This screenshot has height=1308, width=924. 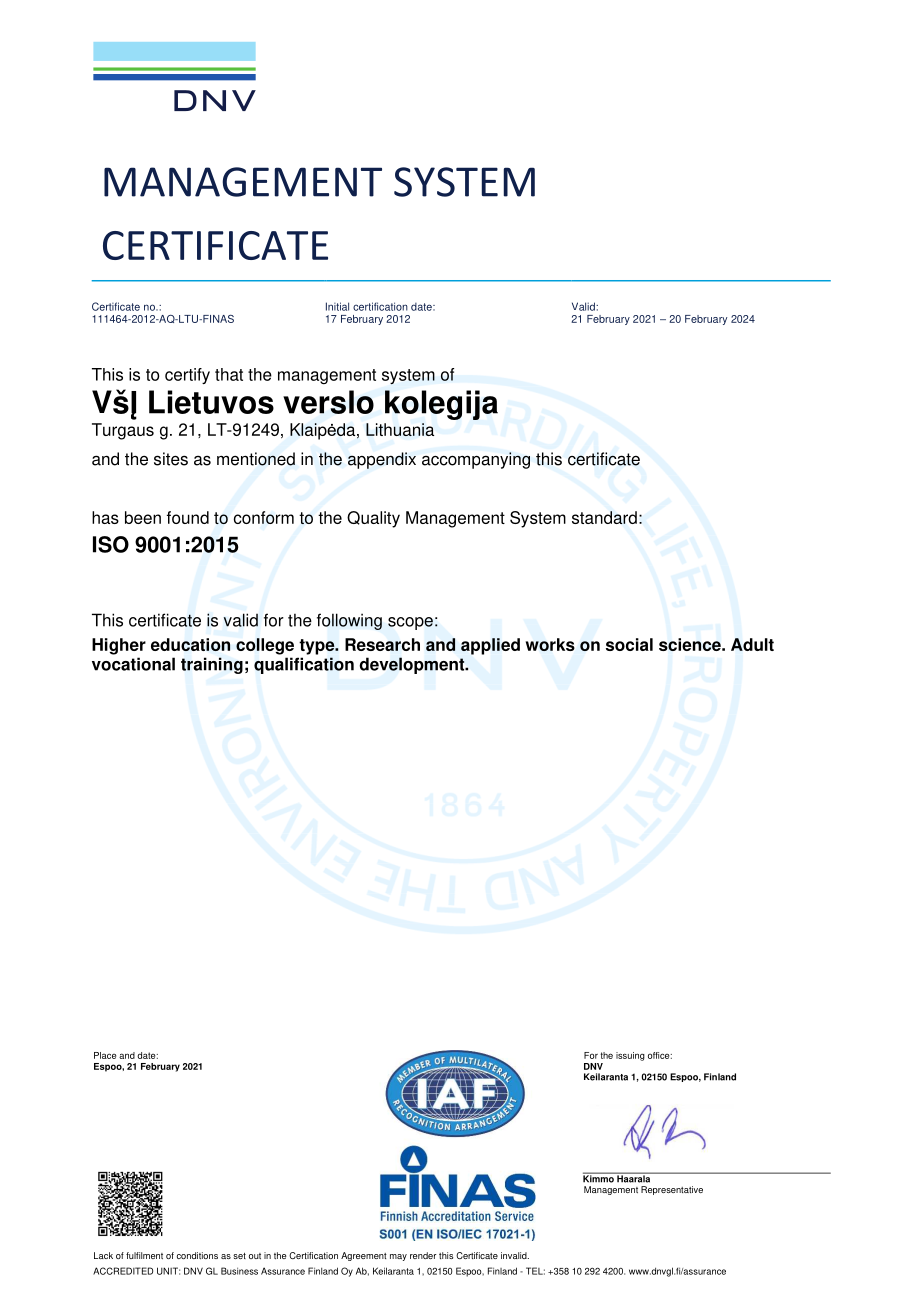 What do you see at coordinates (197, 1255) in the screenshot?
I see `conditions` at bounding box center [197, 1255].
